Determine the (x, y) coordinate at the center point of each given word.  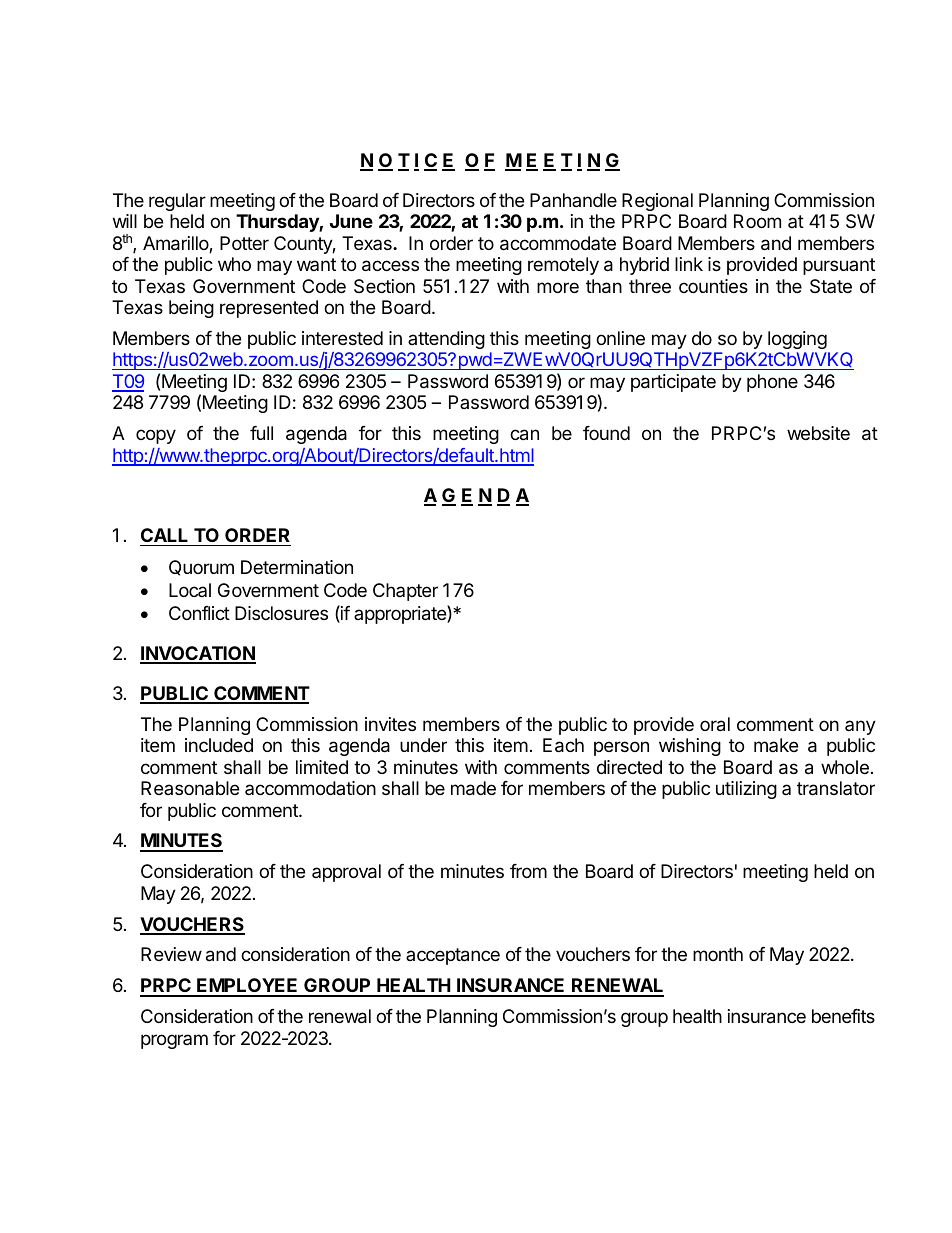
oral (715, 724)
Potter (244, 243)
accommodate (558, 243)
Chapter (405, 592)
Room (757, 221)
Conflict (199, 613)
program (174, 1041)
